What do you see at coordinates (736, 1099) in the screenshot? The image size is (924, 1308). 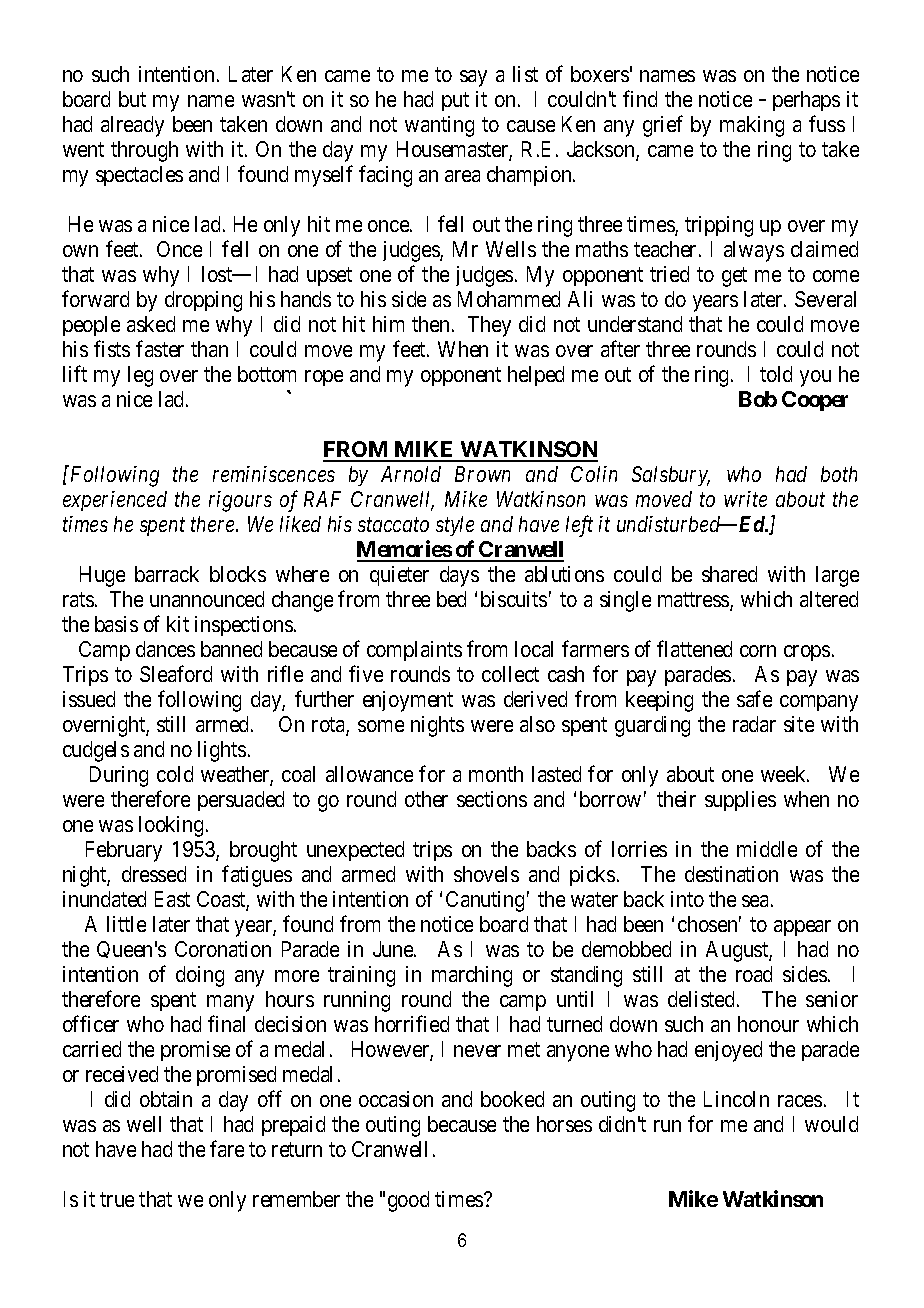 I see `Lincoln` at bounding box center [736, 1099].
